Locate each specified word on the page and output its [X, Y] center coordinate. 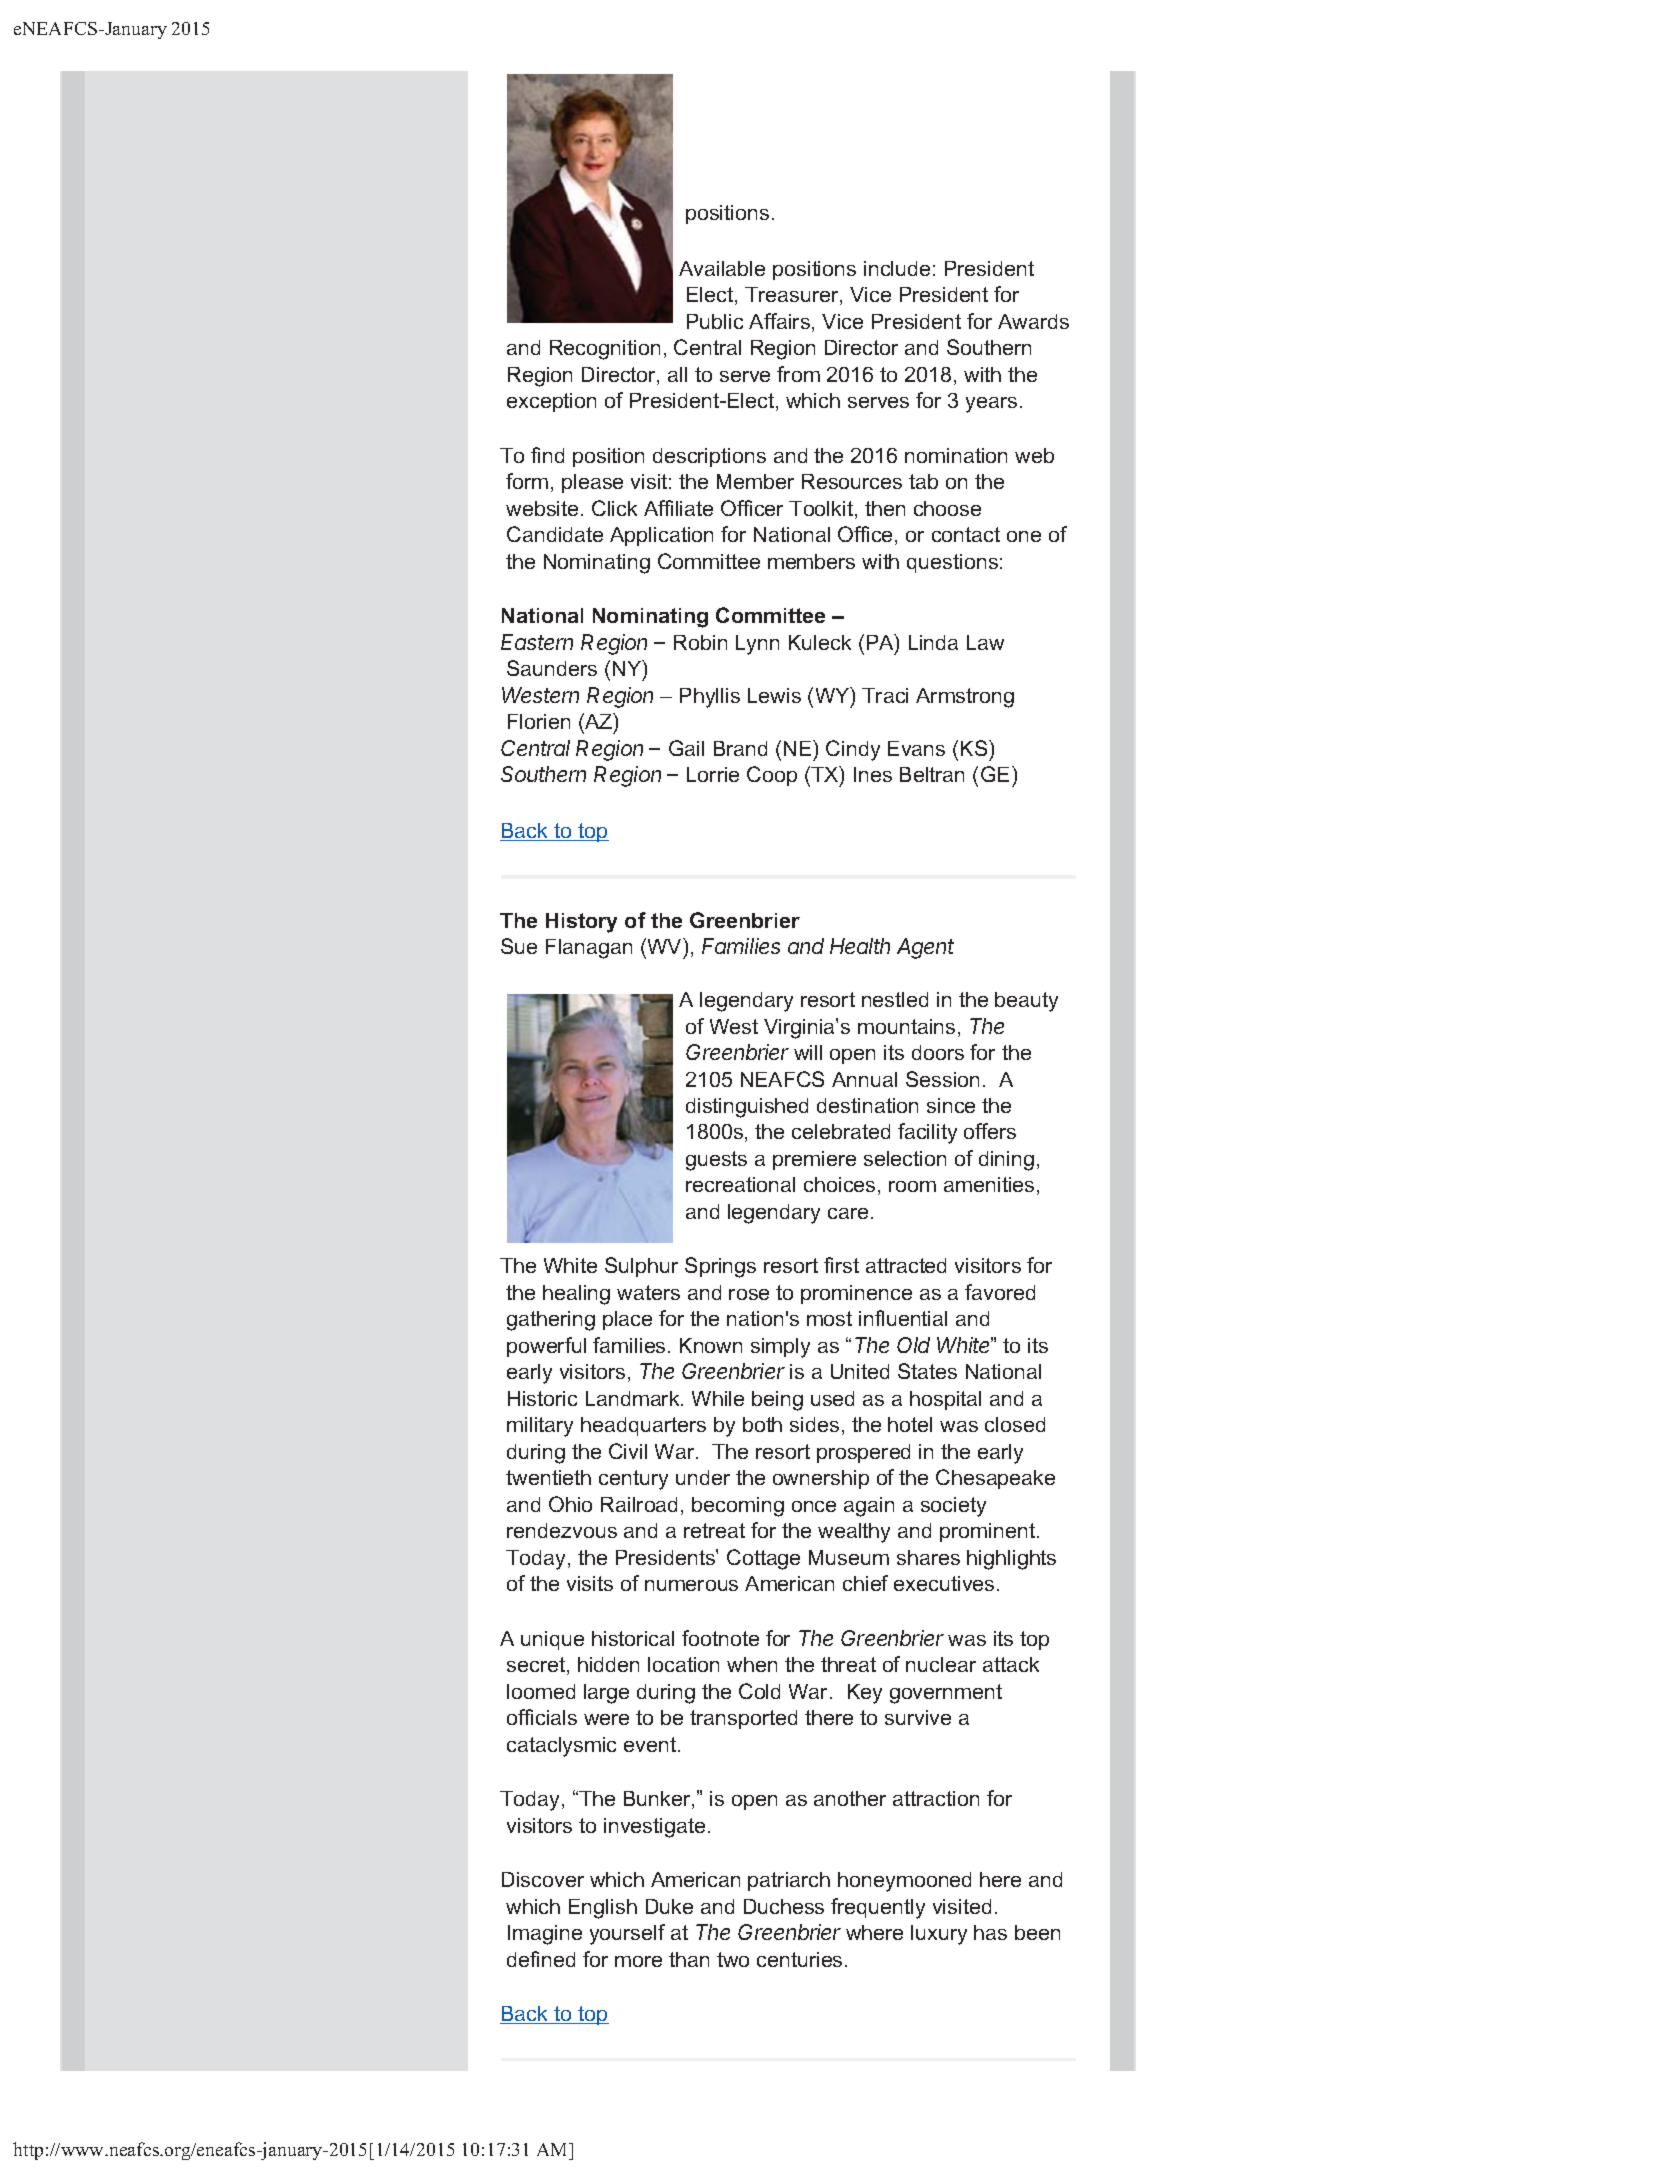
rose [749, 1294]
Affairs [779, 321]
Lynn [757, 645]
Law [985, 642]
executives [944, 1583]
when [752, 1664]
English [603, 1909]
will [808, 1052]
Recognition [605, 350]
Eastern [537, 642]
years [991, 405]
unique [552, 1640]
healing [576, 1295]
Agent [925, 948]
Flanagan [589, 949]
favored [1000, 1292]
